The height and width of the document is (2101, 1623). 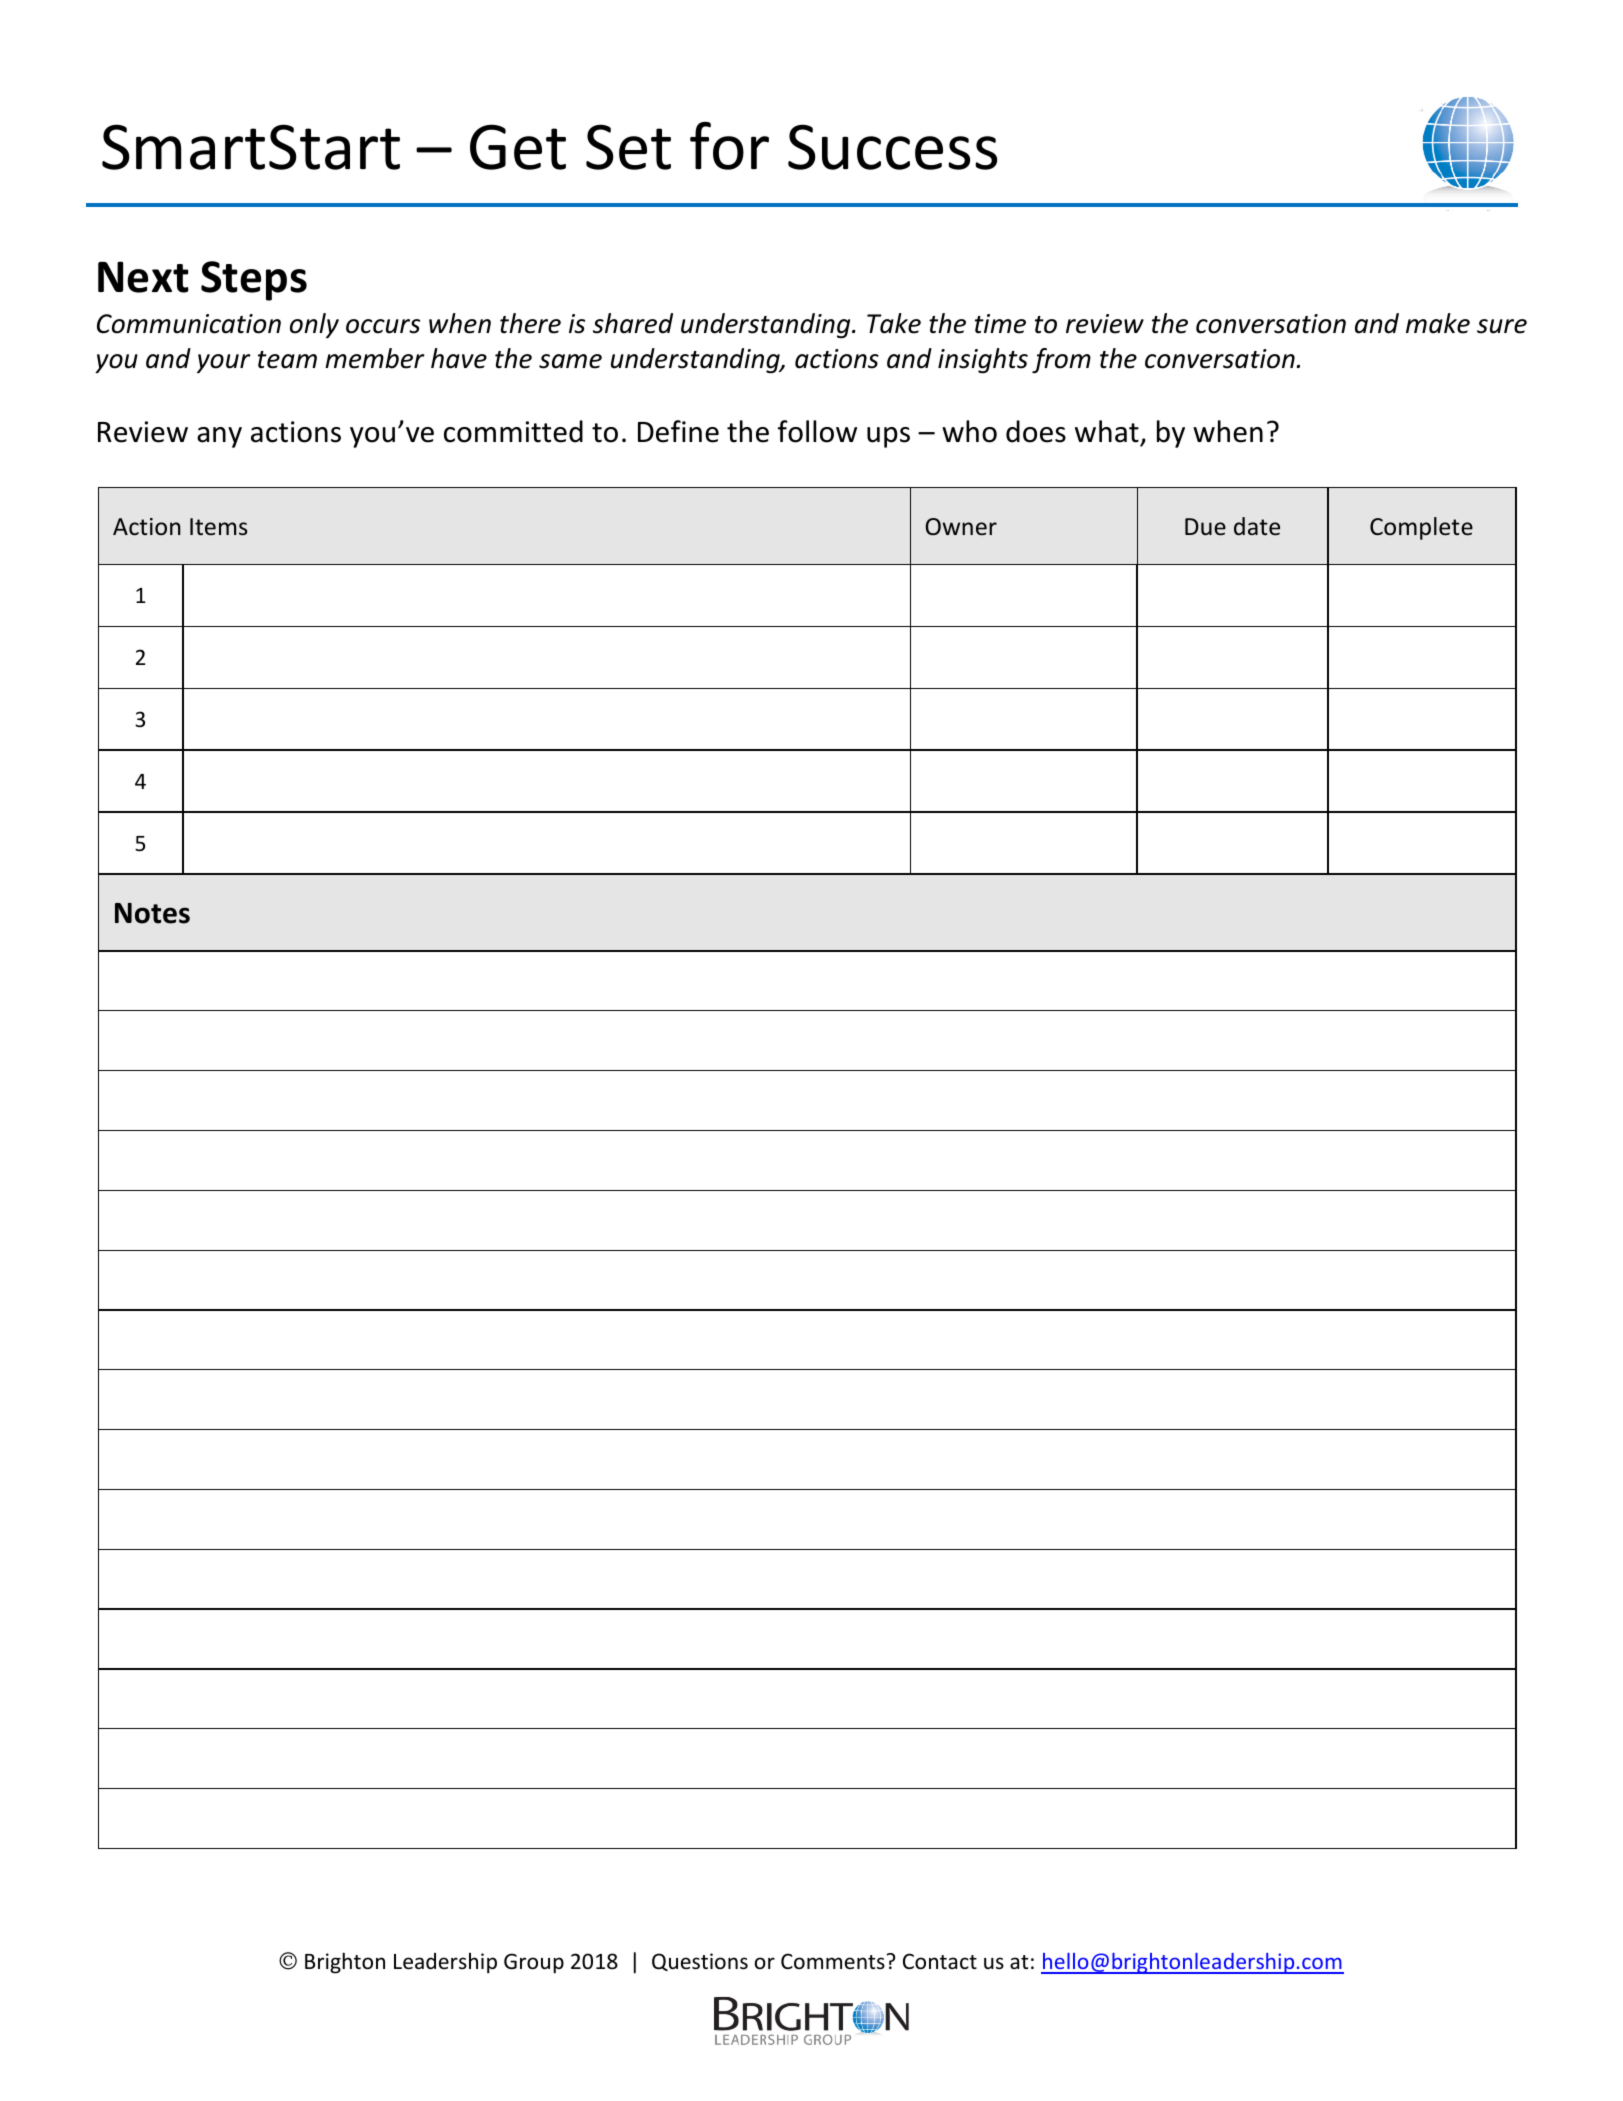 I want to click on Notes, so click(x=152, y=913).
